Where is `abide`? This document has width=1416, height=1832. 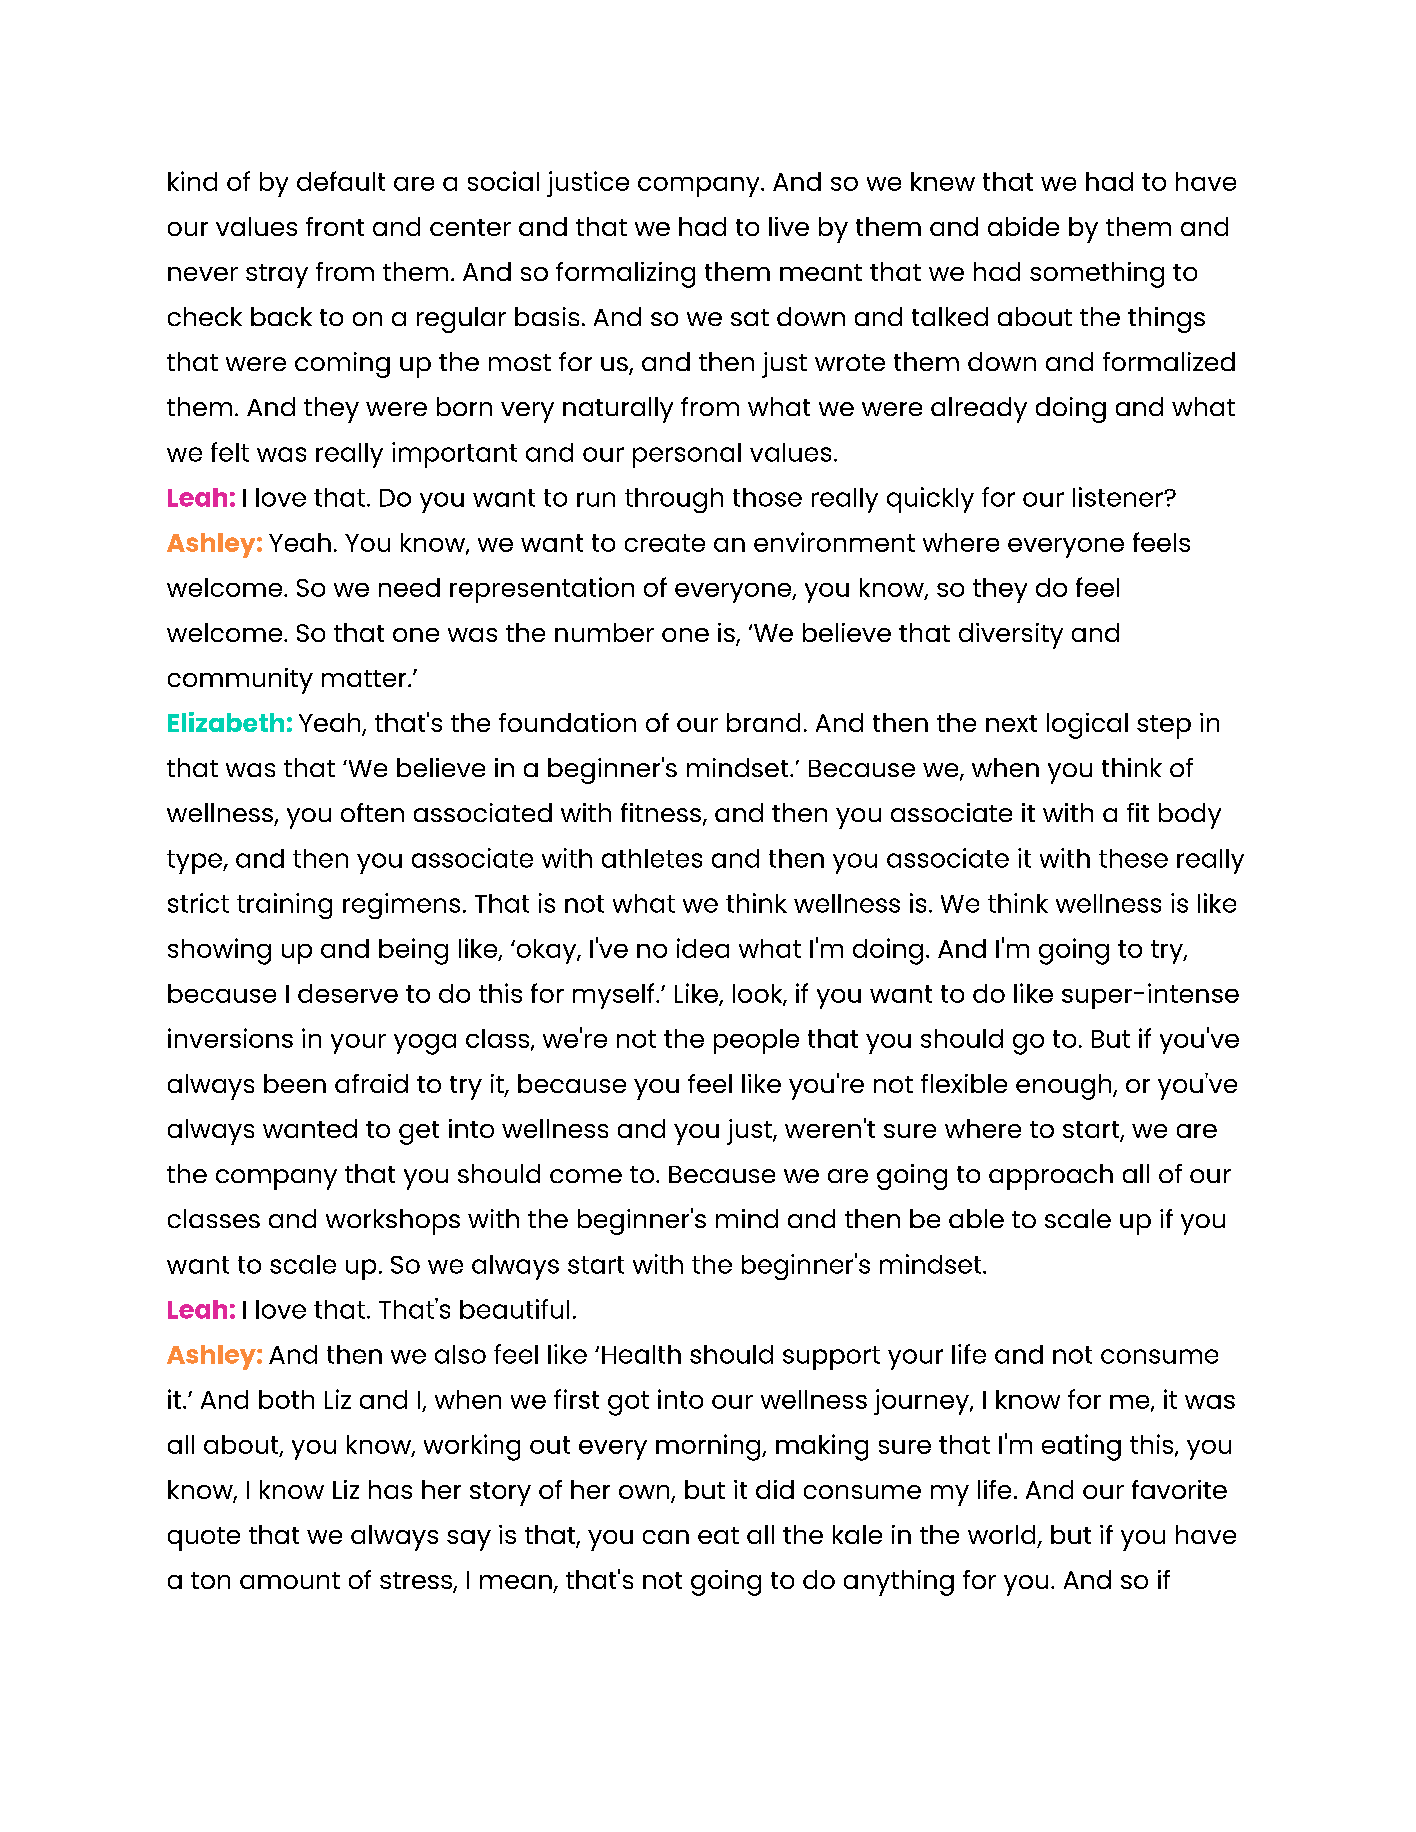
abide is located at coordinates (1023, 226).
